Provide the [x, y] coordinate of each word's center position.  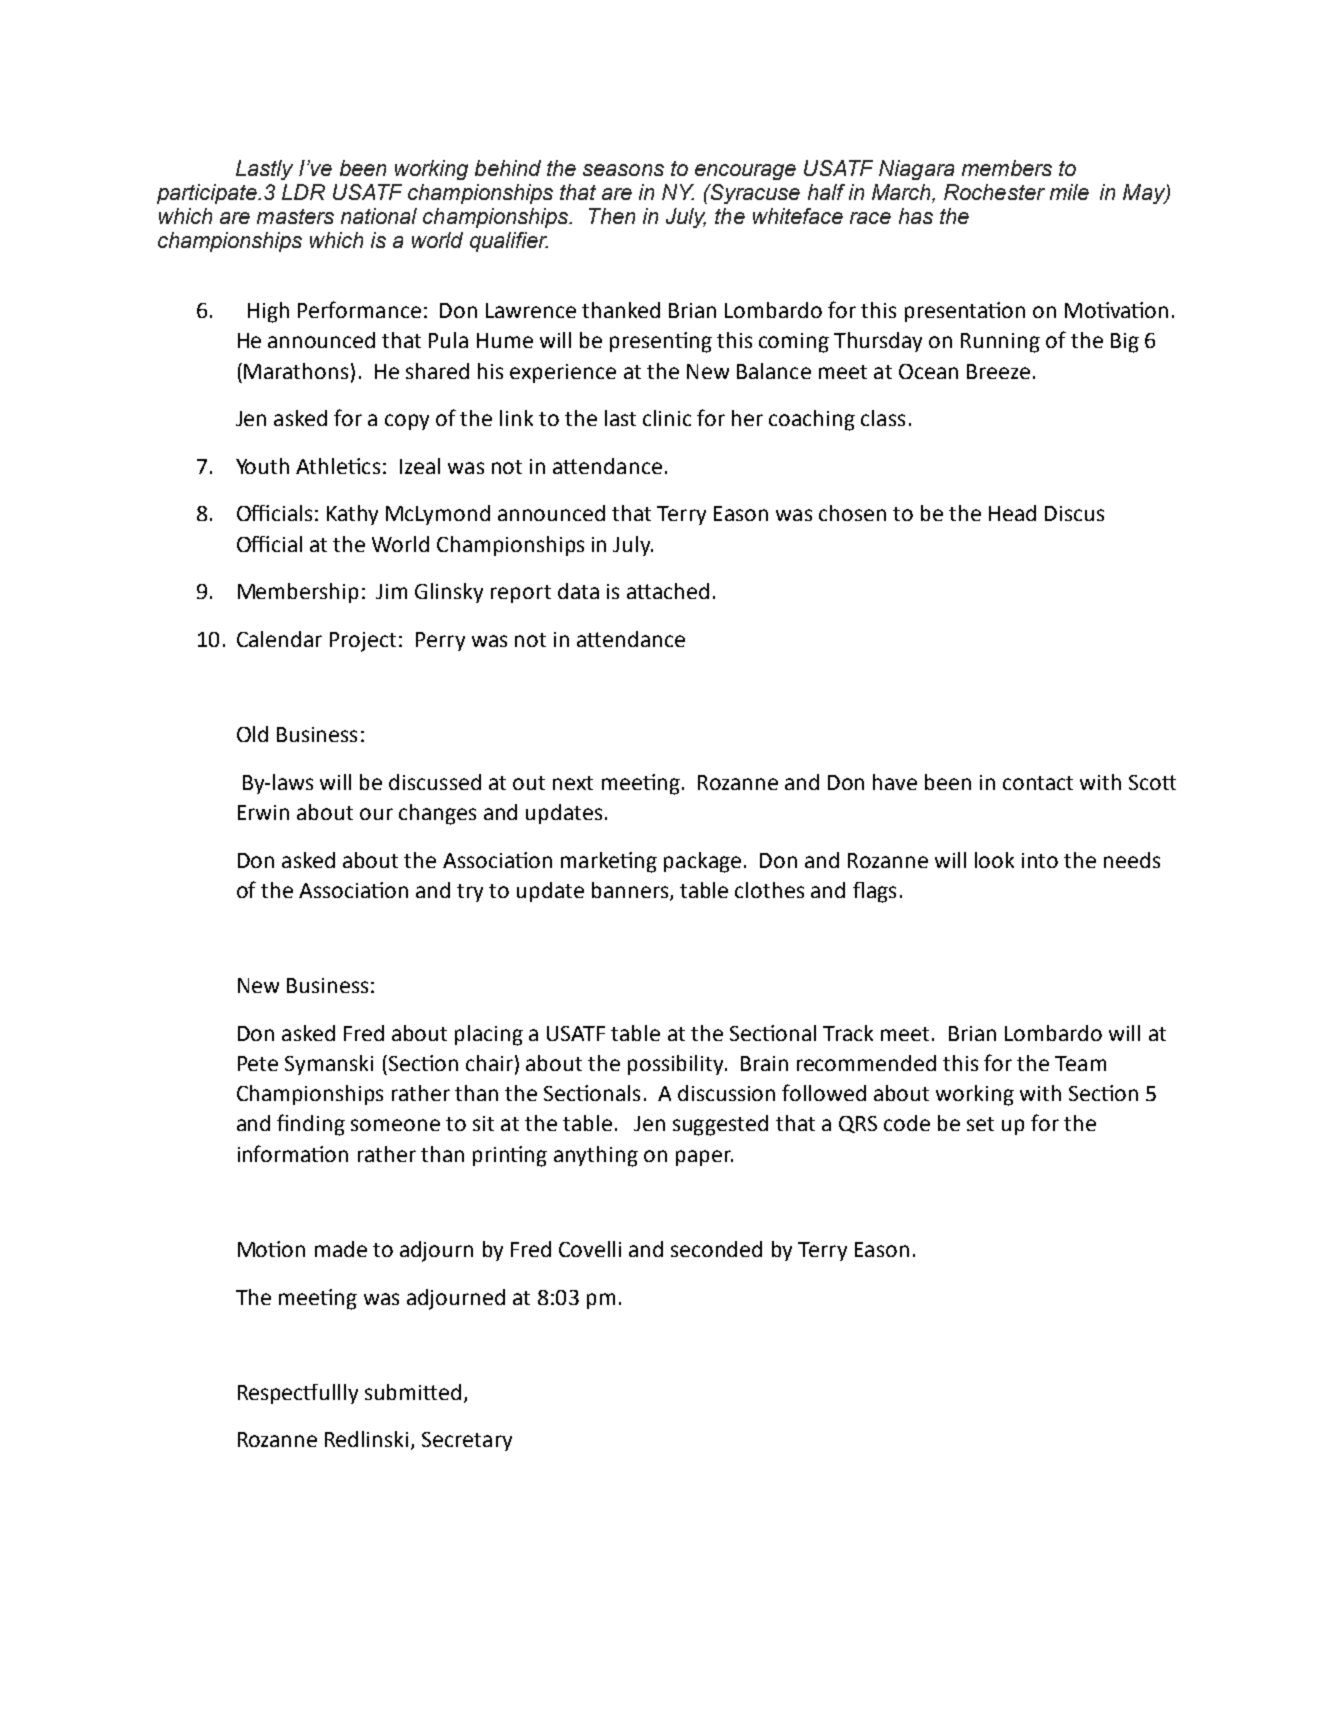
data [578, 591]
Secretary [467, 1441]
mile [1069, 192]
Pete [258, 1063]
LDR [303, 192]
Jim [391, 591]
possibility [677, 1065]
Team [1080, 1063]
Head [1012, 513]
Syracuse [754, 194]
